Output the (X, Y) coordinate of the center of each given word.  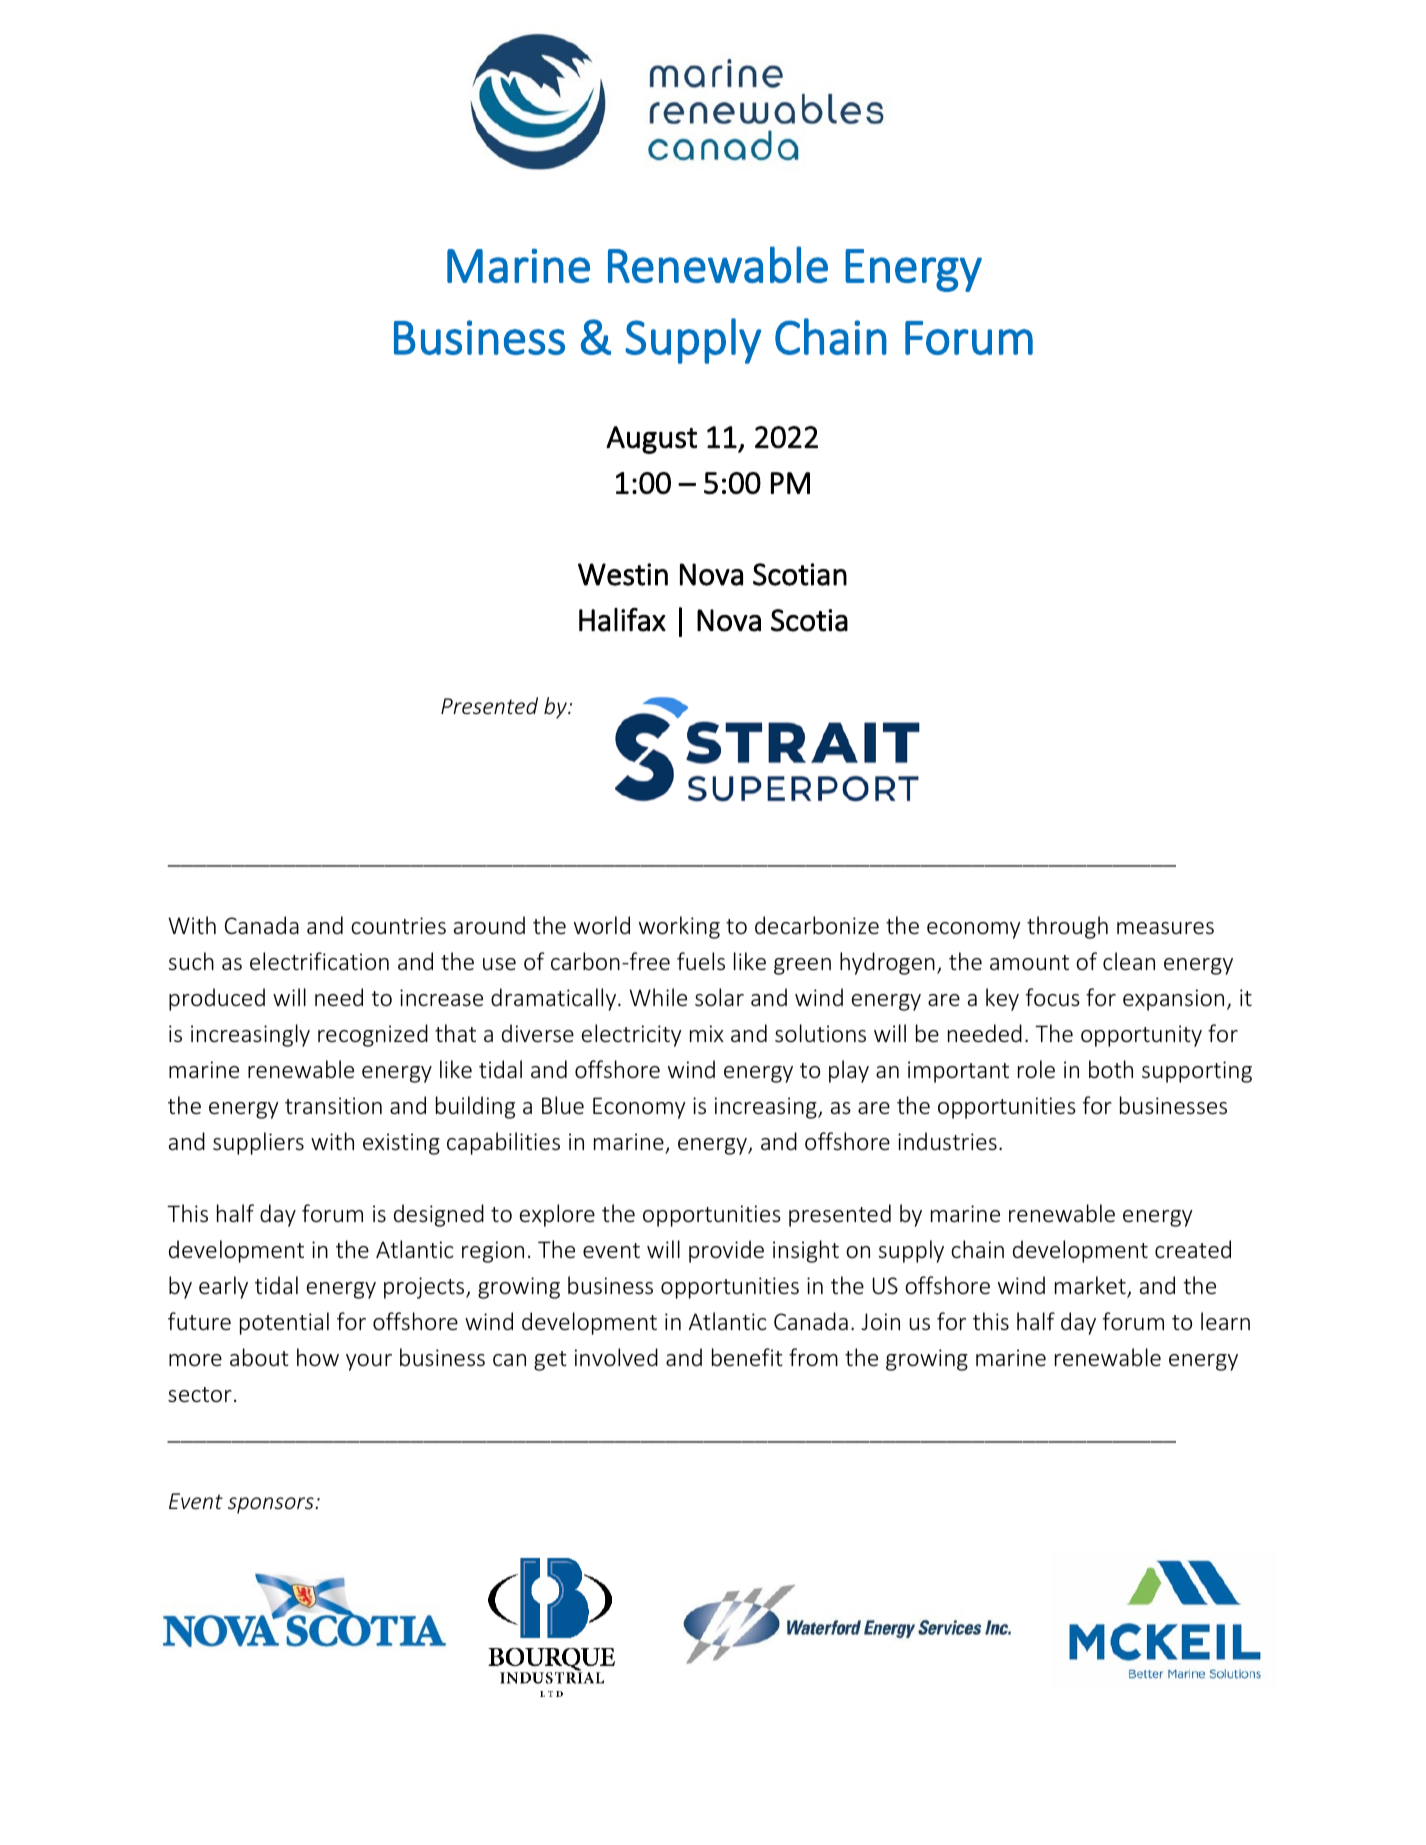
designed (439, 1215)
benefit (747, 1357)
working (679, 927)
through (1067, 927)
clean (1129, 961)
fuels (701, 961)
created (1193, 1249)
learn (1225, 1321)
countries (398, 926)
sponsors (272, 1505)
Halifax (622, 620)
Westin (623, 574)
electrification (319, 961)
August (651, 440)
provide (726, 1251)
